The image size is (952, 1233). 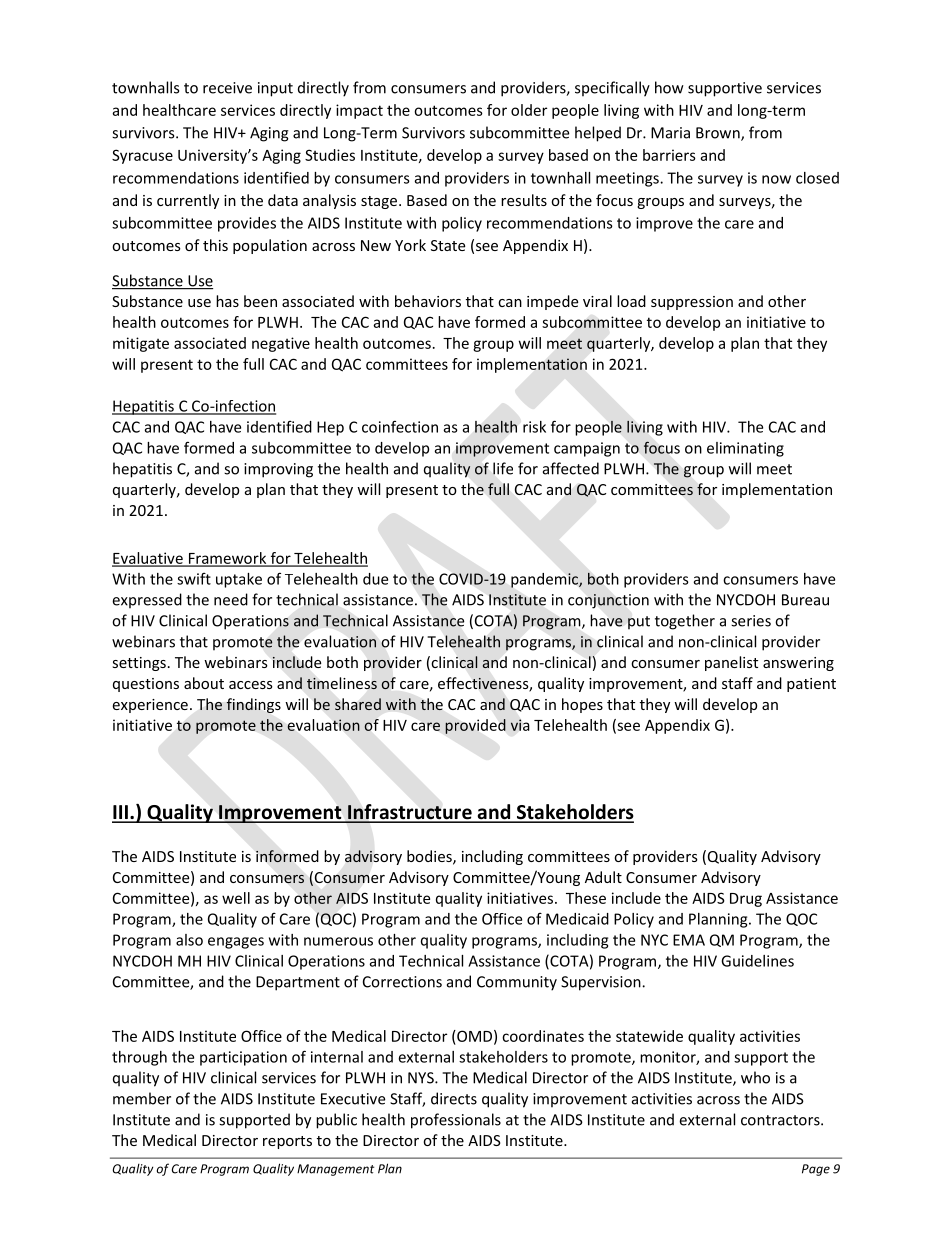 What do you see at coordinates (375, 579) in the page?
I see `due` at bounding box center [375, 579].
